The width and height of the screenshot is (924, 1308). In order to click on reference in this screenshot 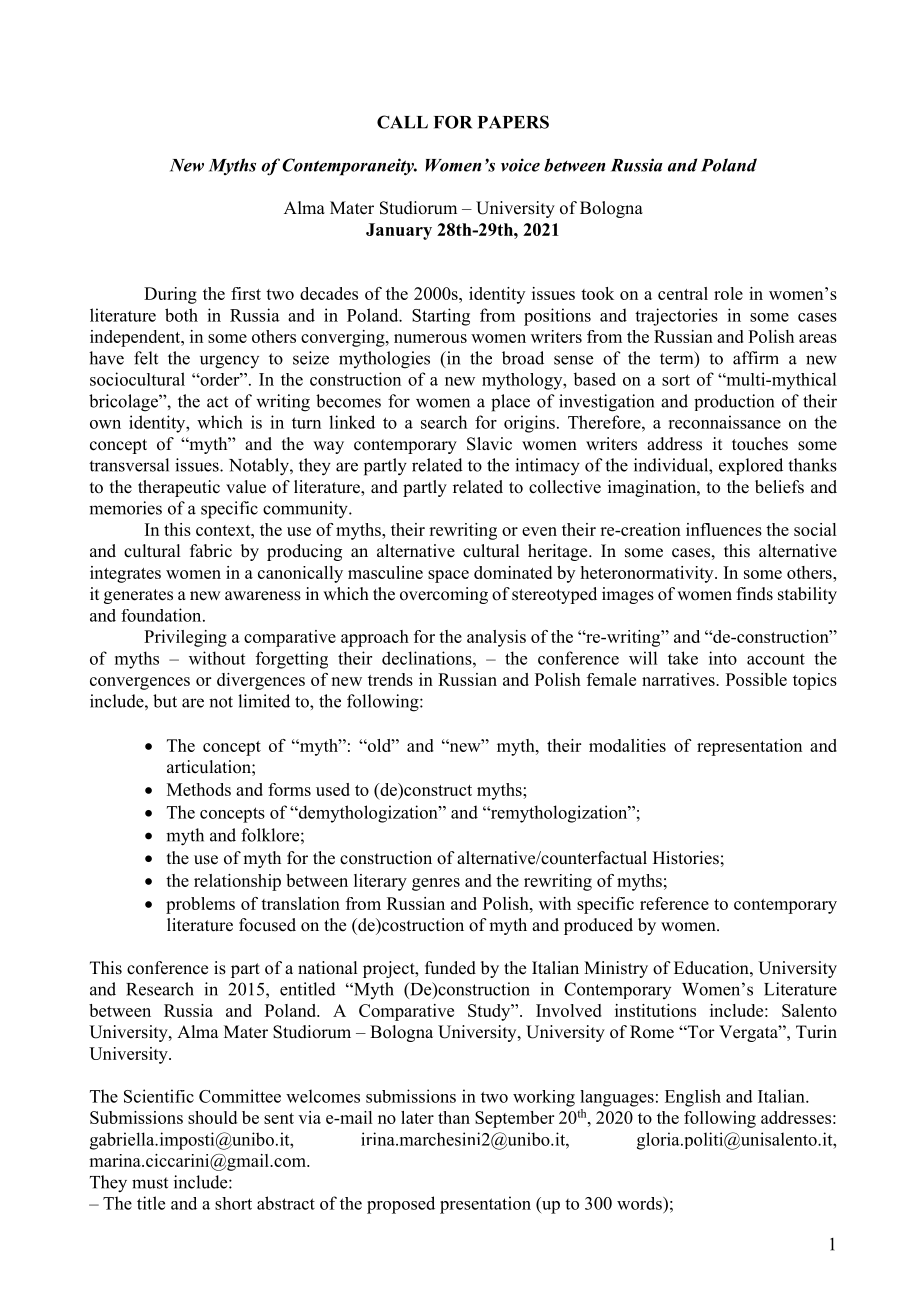, I will do `click(674, 903)`.
